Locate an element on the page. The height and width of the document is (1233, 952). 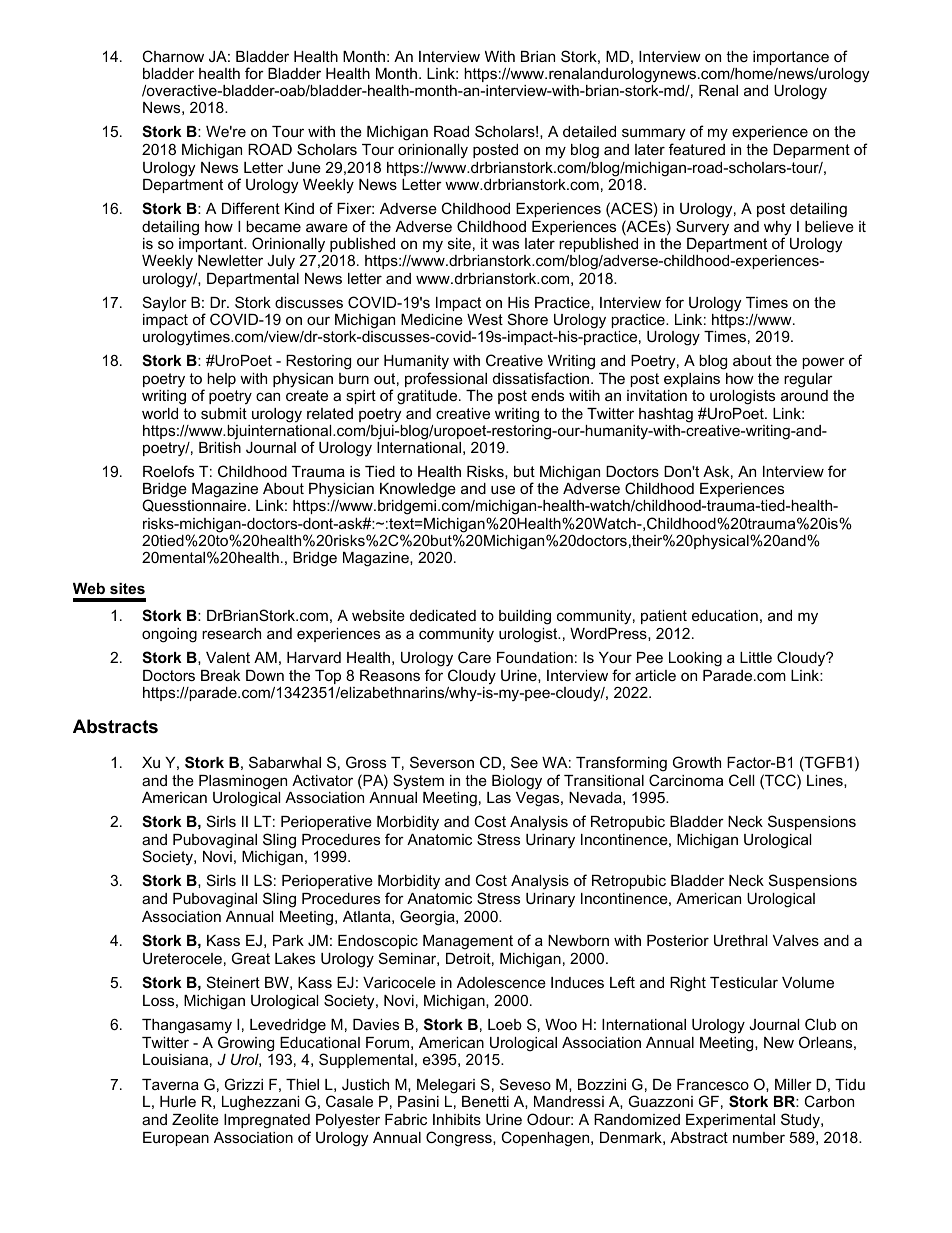
detailed is located at coordinates (589, 131).
